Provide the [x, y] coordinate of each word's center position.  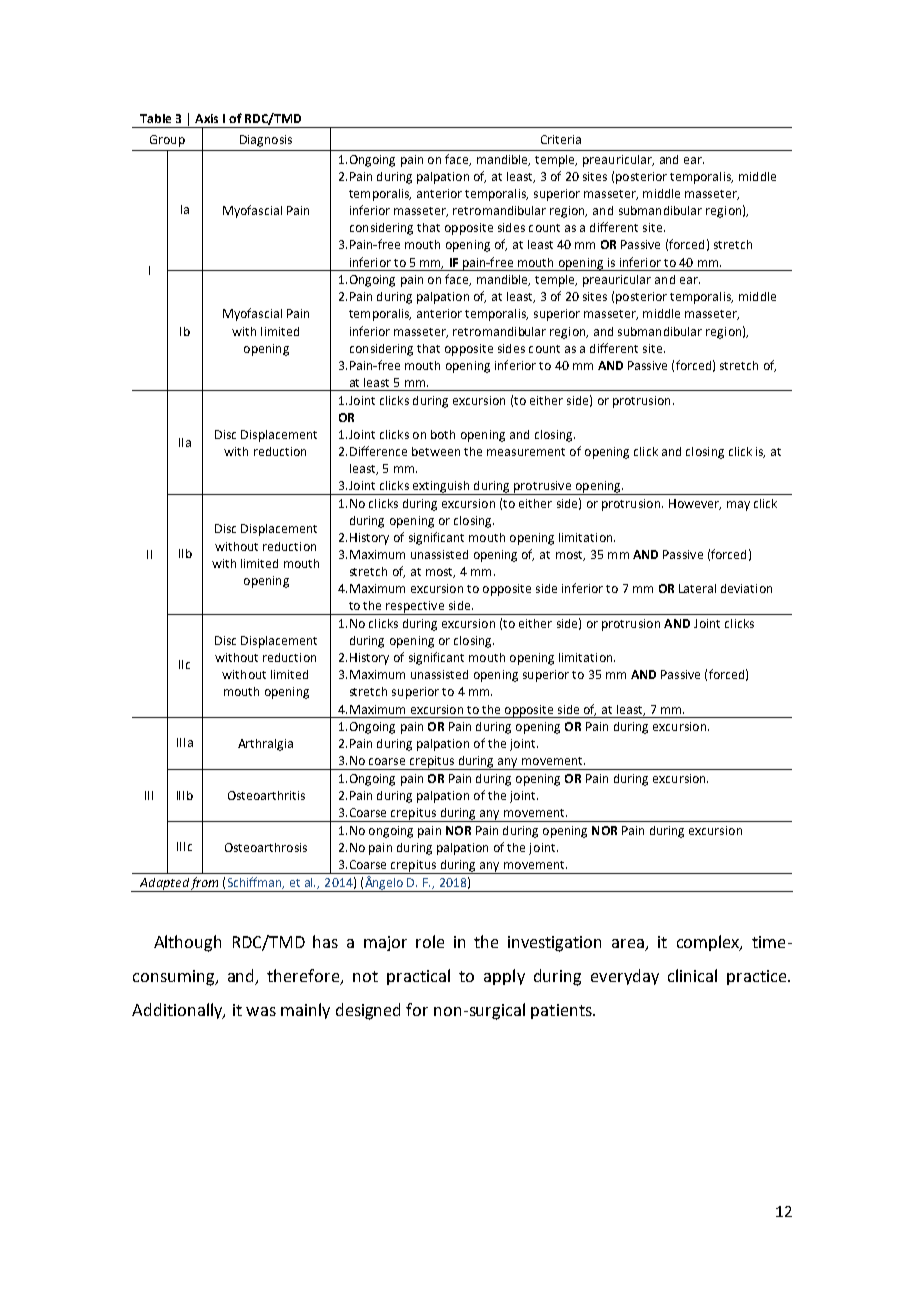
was [261, 1011]
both [443, 434]
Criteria [561, 139]
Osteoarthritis [266, 795]
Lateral [697, 588]
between [436, 451]
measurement [526, 452]
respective [415, 608]
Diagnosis [266, 141]
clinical [692, 975]
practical [418, 977]
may [738, 506]
